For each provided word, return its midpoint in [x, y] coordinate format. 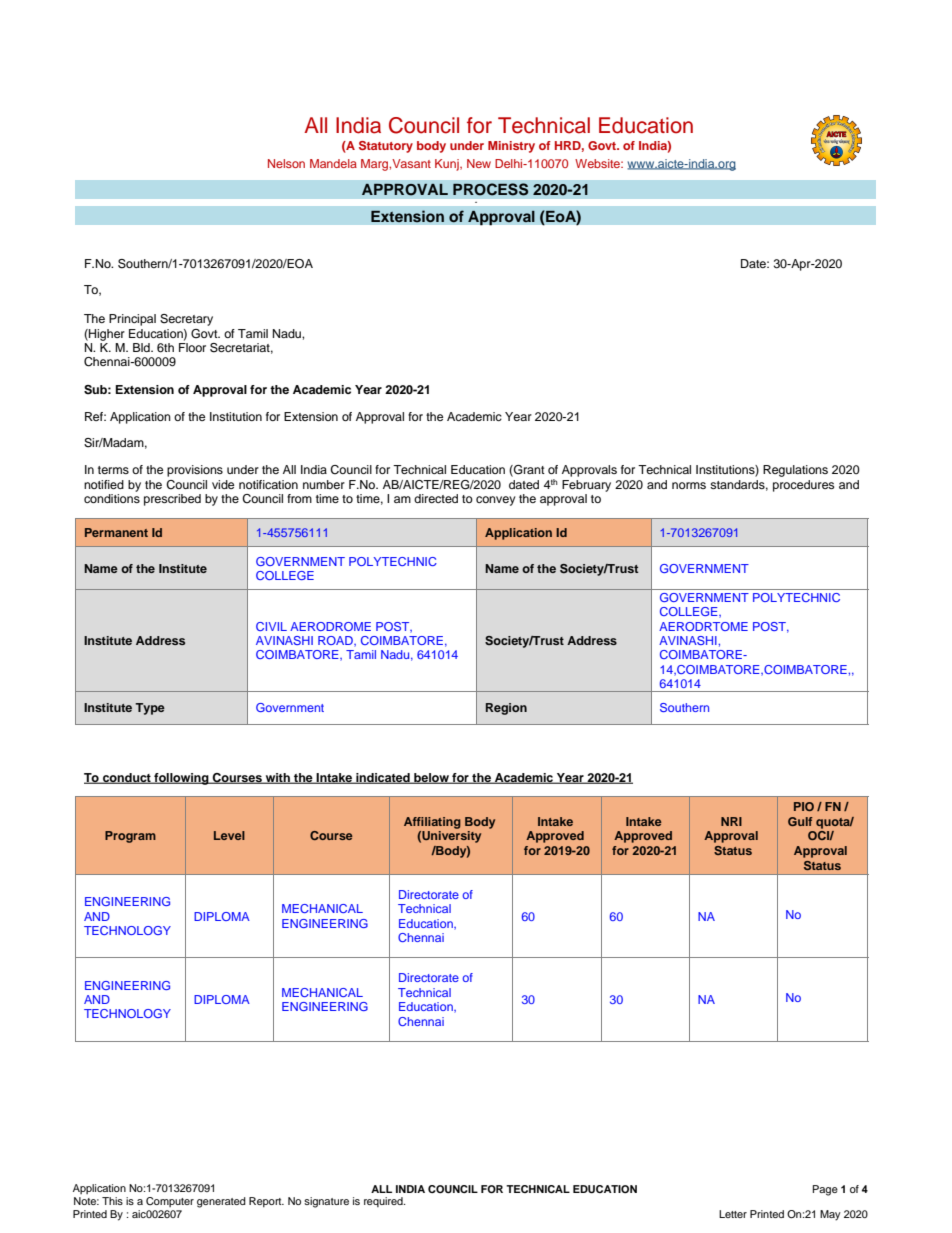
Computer [170, 1202]
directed [436, 498]
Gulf [800, 821]
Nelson [286, 163]
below [431, 778]
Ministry [511, 147]
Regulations [795, 471]
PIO [804, 806]
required [384, 1202]
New [479, 163]
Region [506, 709]
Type [150, 709]
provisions [195, 471]
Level [229, 835]
